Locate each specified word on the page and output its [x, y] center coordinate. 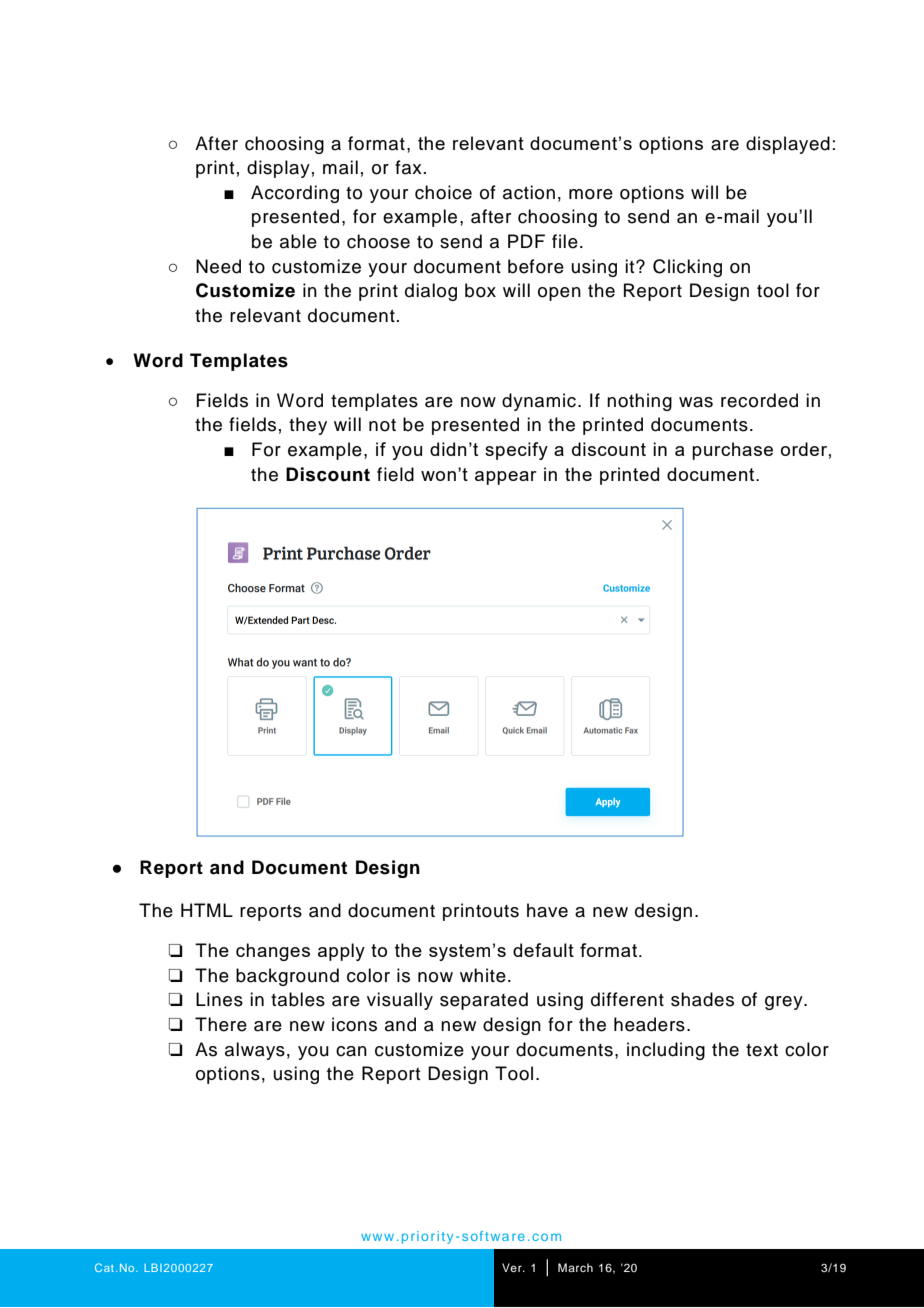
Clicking [687, 268]
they [308, 426]
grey [785, 1003]
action [529, 192]
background [287, 977]
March [575, 1267]
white [483, 975]
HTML [207, 910]
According [295, 194]
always [255, 1051]
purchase [732, 451]
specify [516, 451]
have [547, 910]
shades [702, 999]
